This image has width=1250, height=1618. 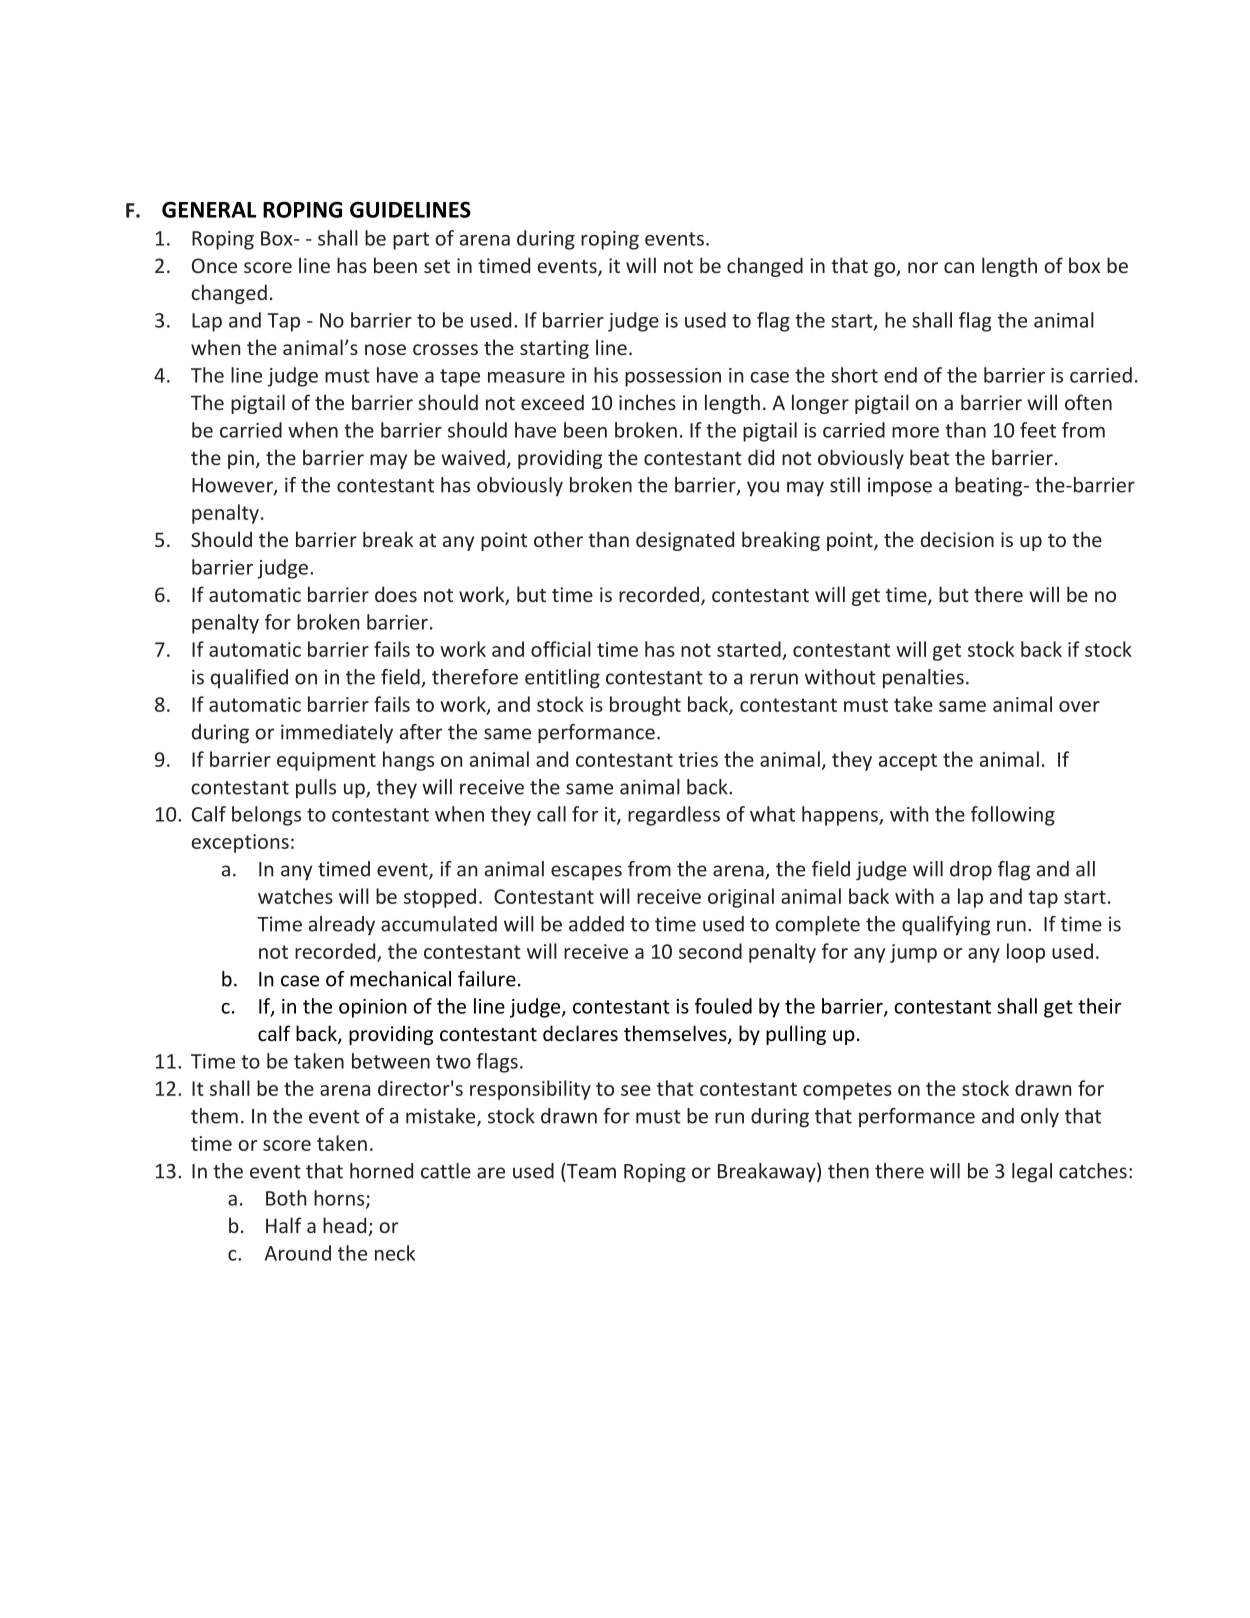 I want to click on part, so click(x=411, y=241).
